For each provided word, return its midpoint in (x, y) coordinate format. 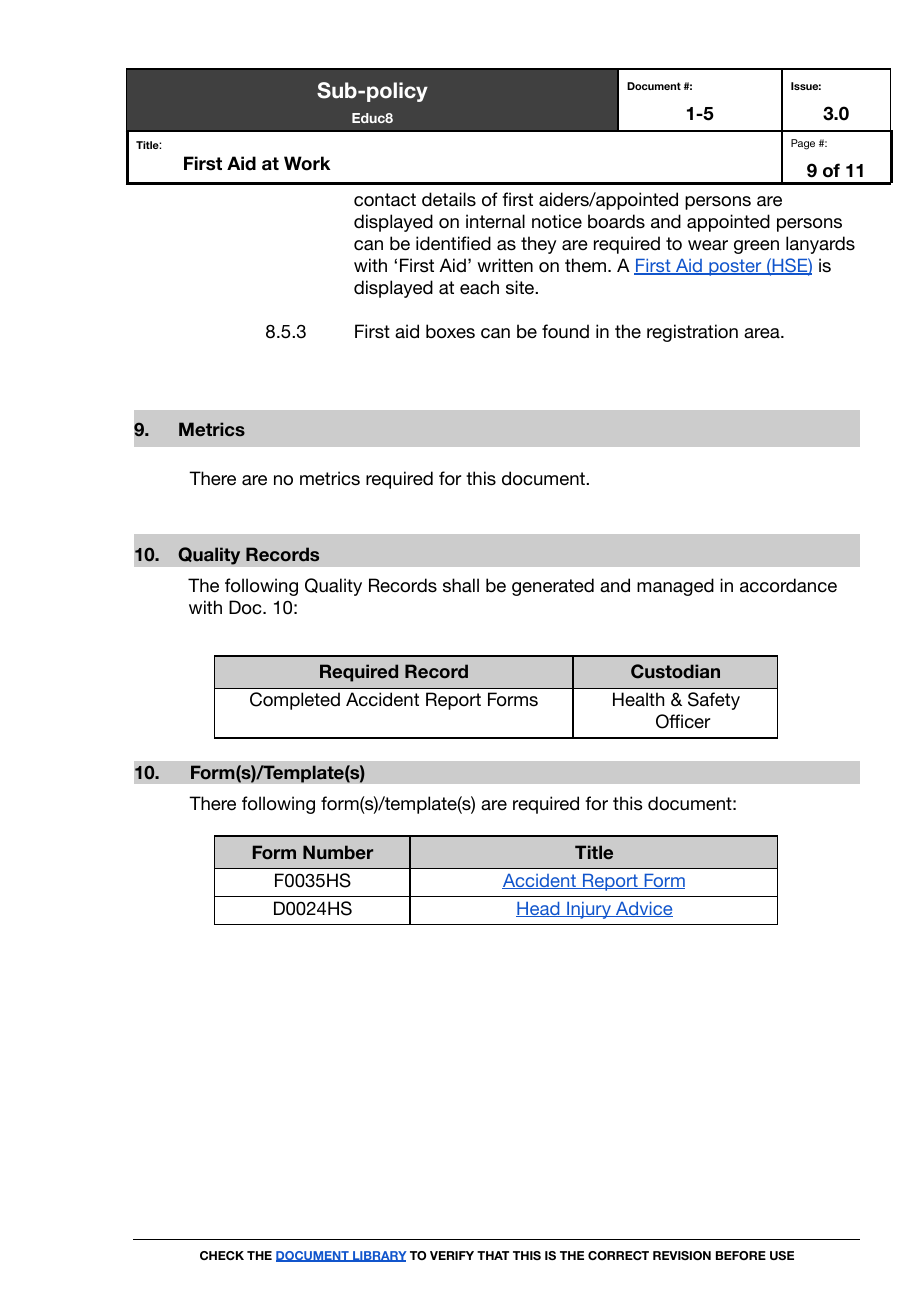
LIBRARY (379, 1256)
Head (539, 909)
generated (553, 587)
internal (495, 221)
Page (803, 144)
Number (338, 852)
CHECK (222, 1255)
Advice (643, 909)
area (763, 333)
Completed (295, 701)
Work (307, 163)
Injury (589, 910)
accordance (788, 585)
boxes (450, 331)
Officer (683, 721)
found (565, 331)
